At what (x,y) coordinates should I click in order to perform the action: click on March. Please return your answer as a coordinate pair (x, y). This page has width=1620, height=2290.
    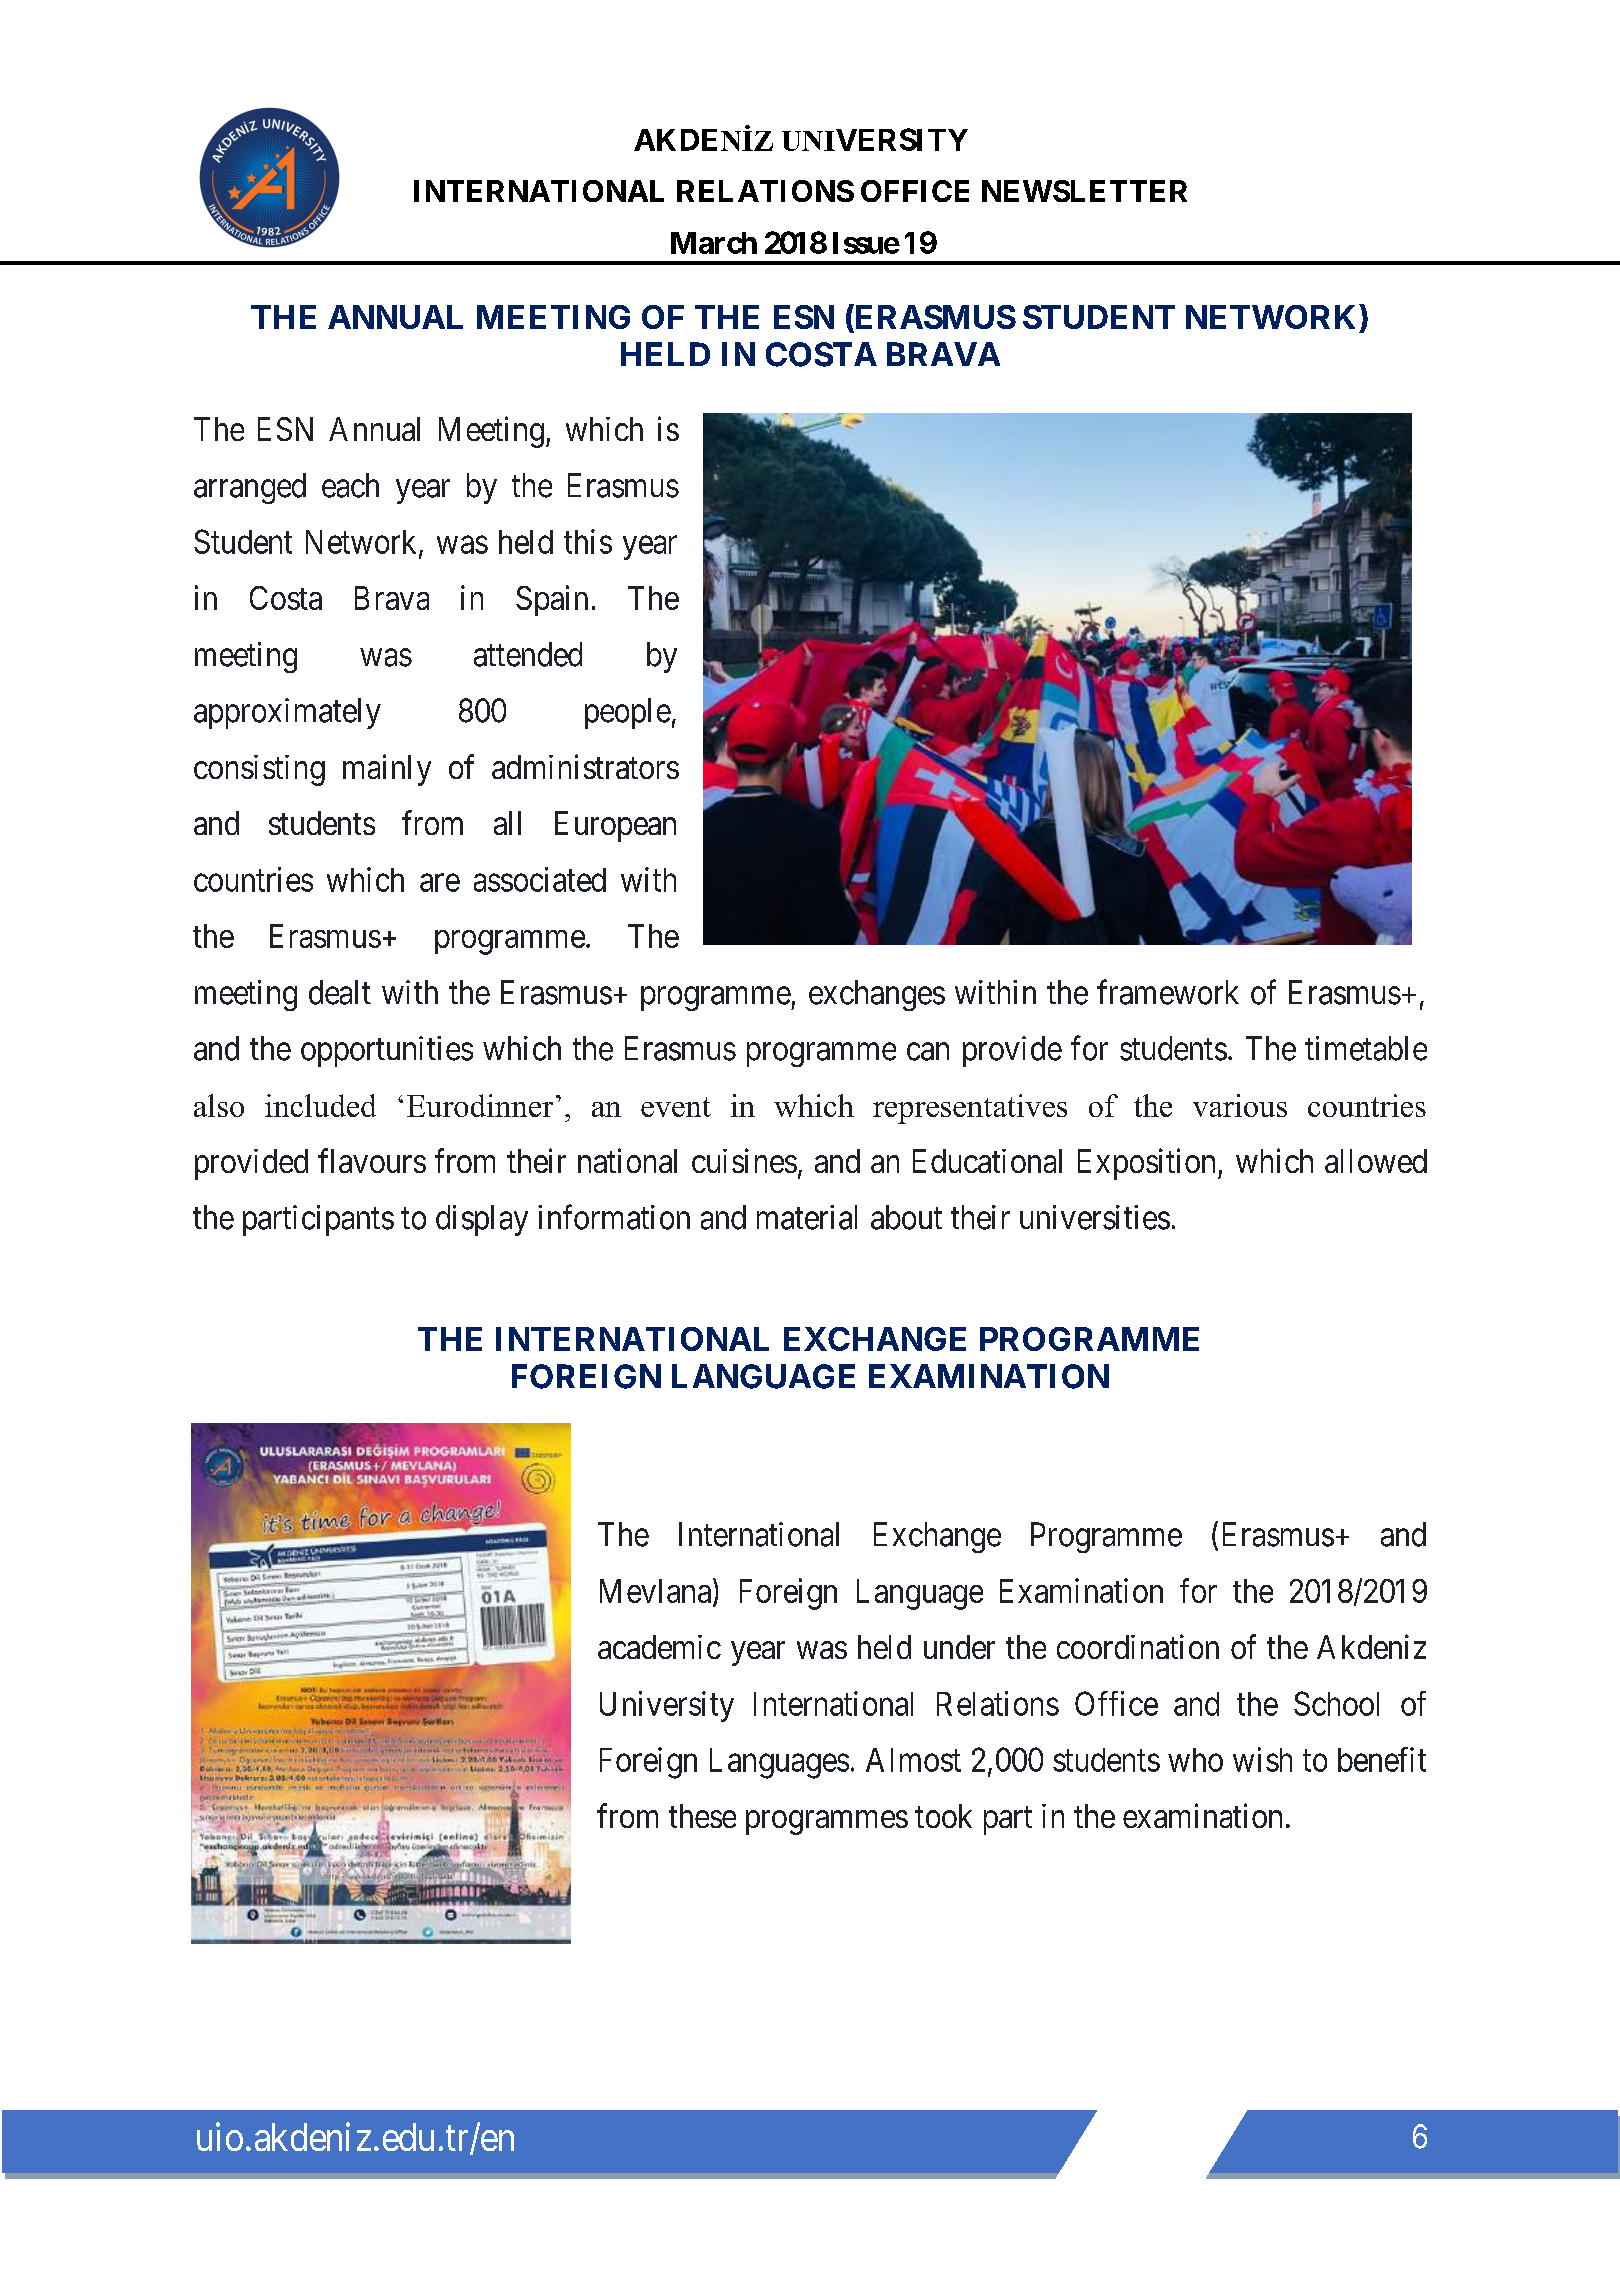
    Looking at the image, I should click on (714, 243).
